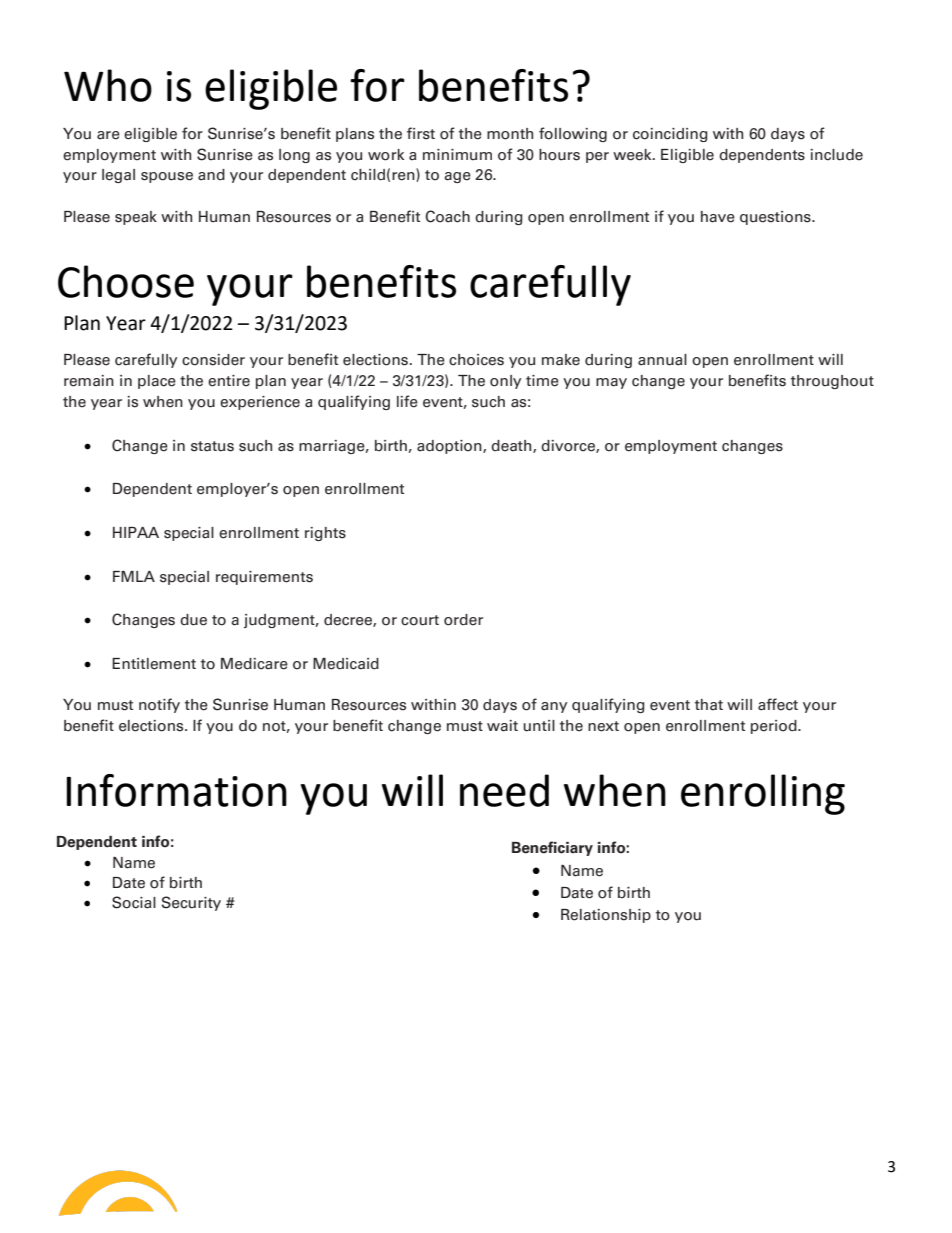  Describe the element at coordinates (670, 135) in the document. I see `coinciding` at that location.
